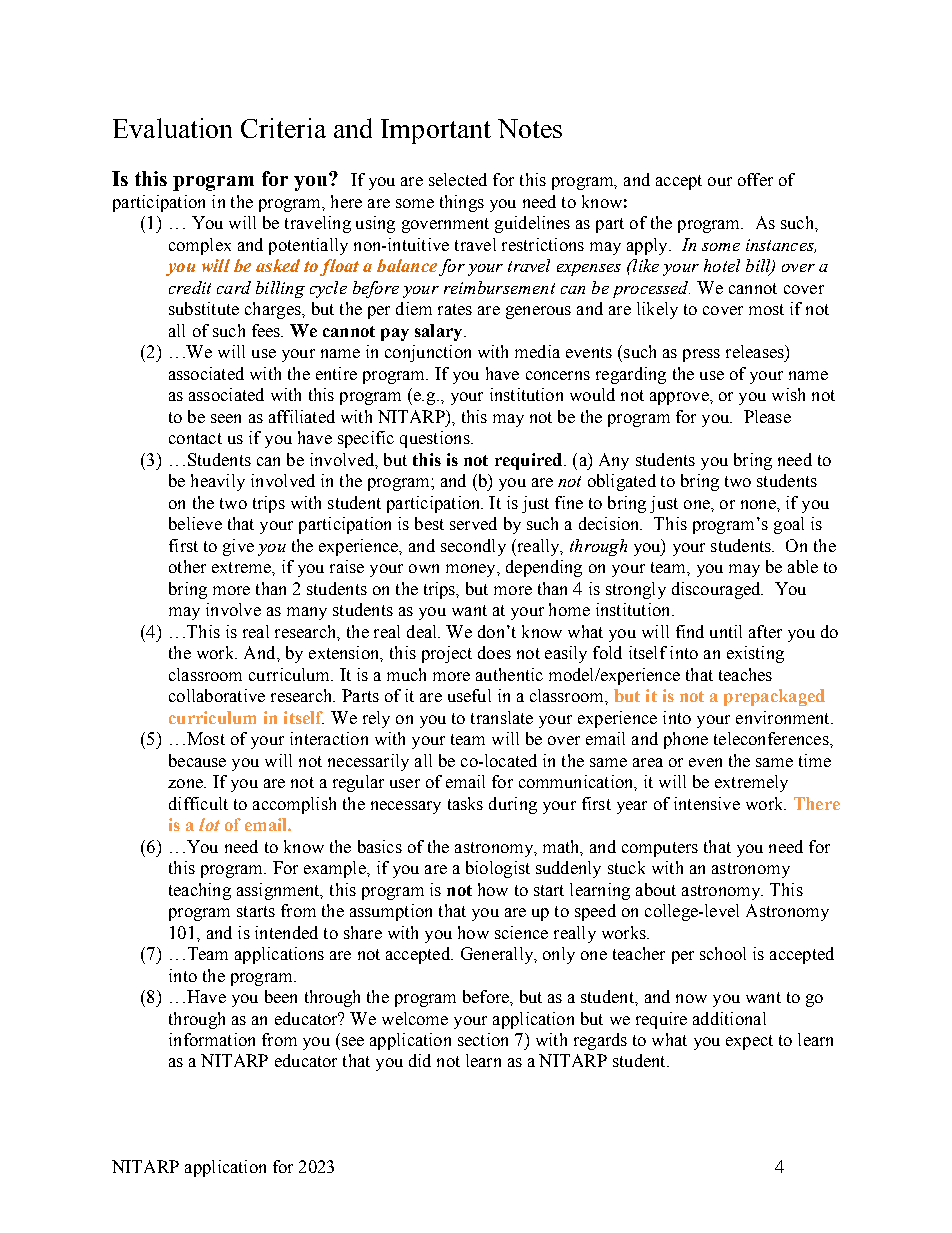 The height and width of the page is (1233, 952). What do you see at coordinates (307, 613) in the page?
I see `many` at bounding box center [307, 613].
